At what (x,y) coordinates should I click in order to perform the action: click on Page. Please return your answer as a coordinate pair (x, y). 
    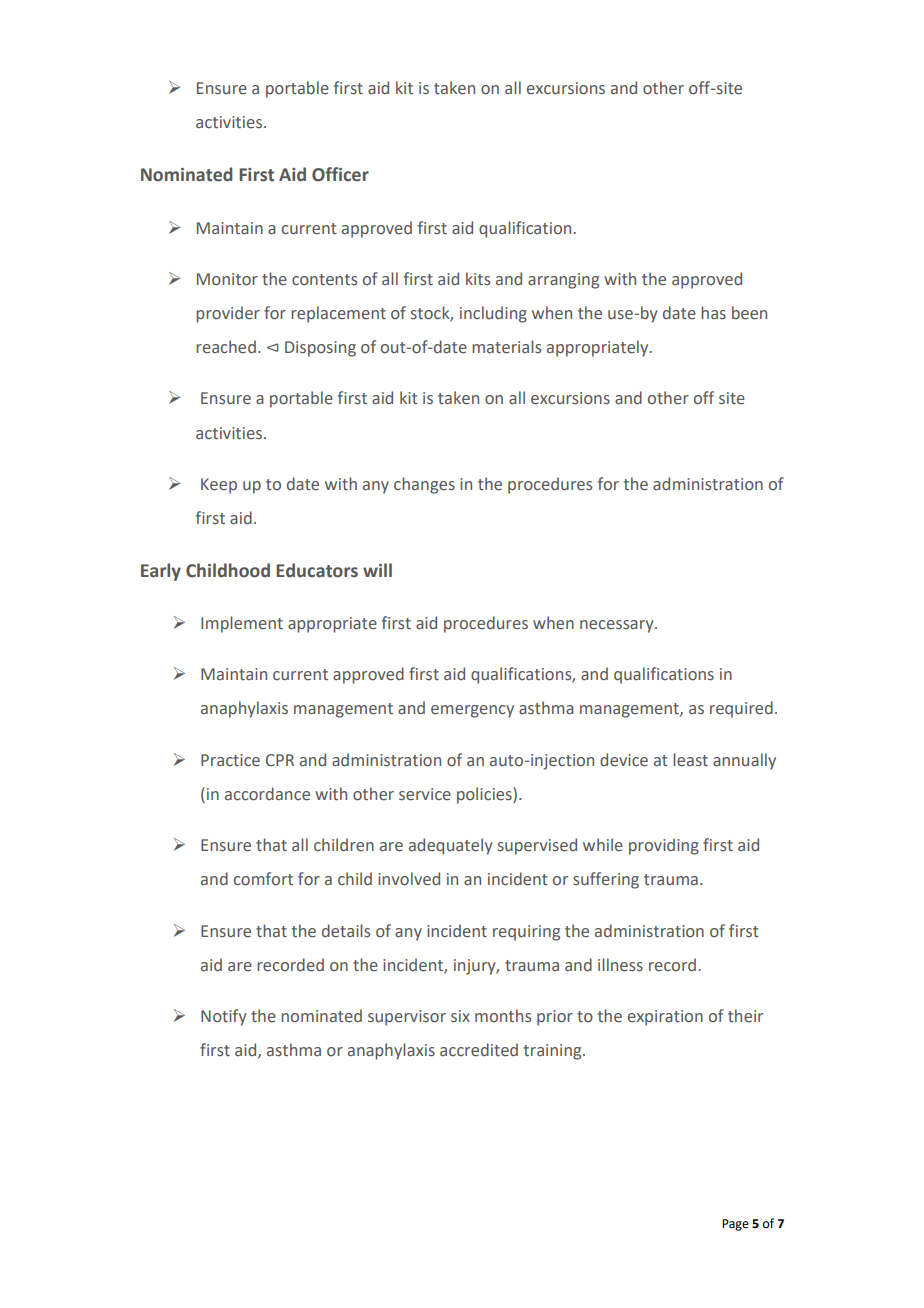
    Looking at the image, I should click on (735, 1225).
